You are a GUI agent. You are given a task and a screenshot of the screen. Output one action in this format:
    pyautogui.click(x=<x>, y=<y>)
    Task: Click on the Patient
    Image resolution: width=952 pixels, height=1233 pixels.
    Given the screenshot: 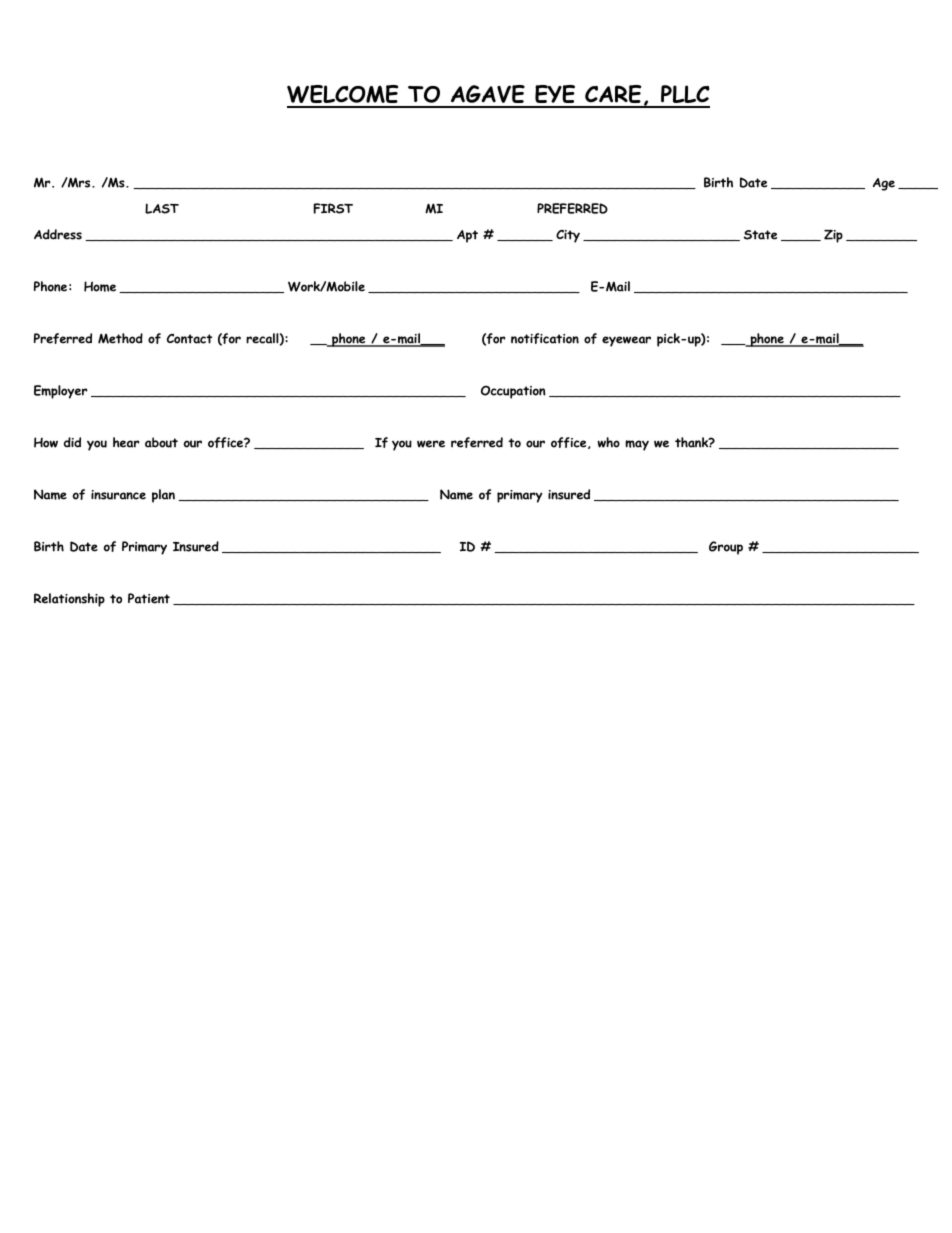 What is the action you would take?
    pyautogui.click(x=149, y=598)
